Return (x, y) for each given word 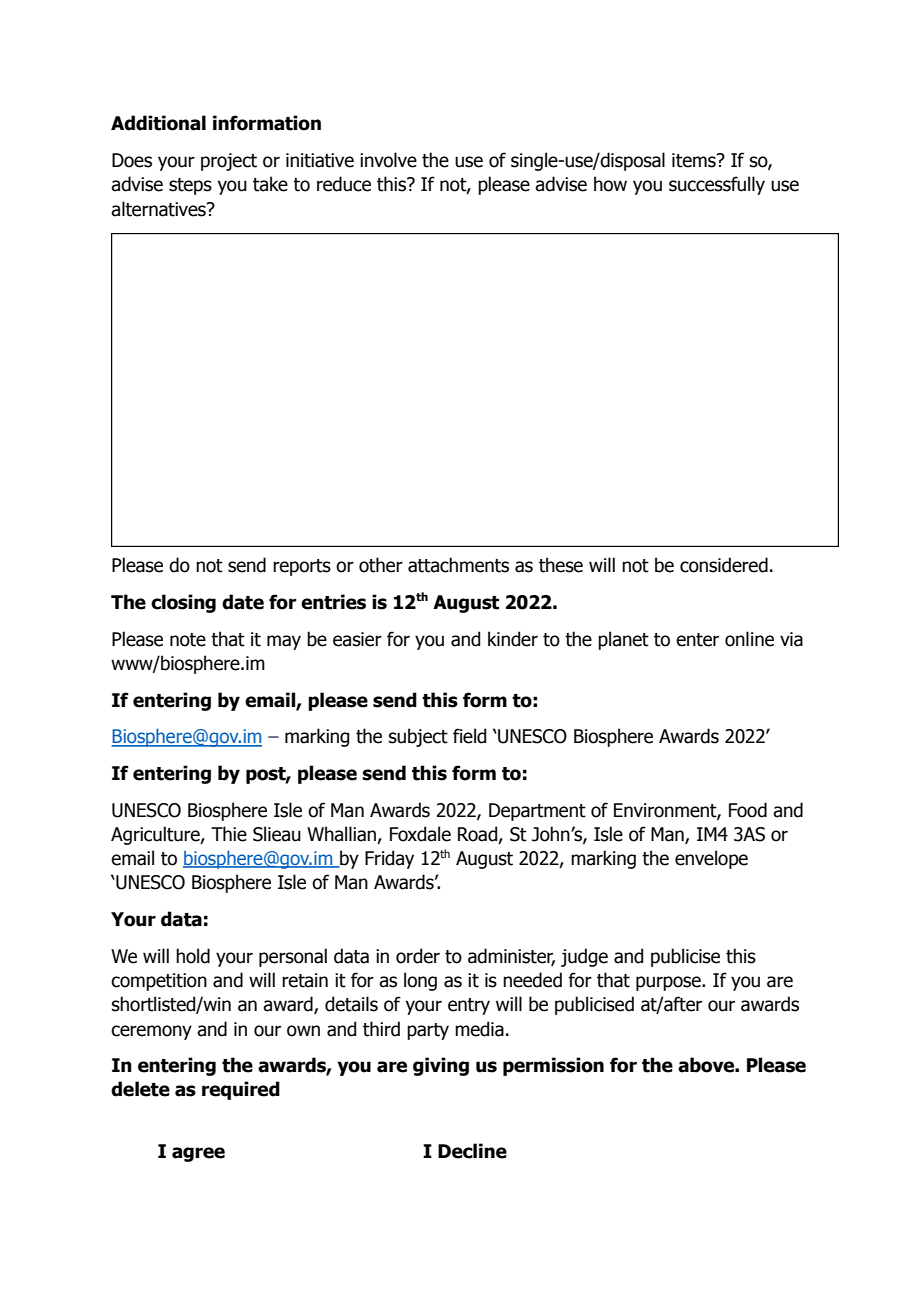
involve (388, 160)
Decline (472, 1151)
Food (748, 810)
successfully (717, 185)
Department (537, 812)
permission (553, 1066)
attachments (458, 565)
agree (198, 1154)
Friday (389, 859)
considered (724, 565)
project (229, 162)
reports (302, 567)
